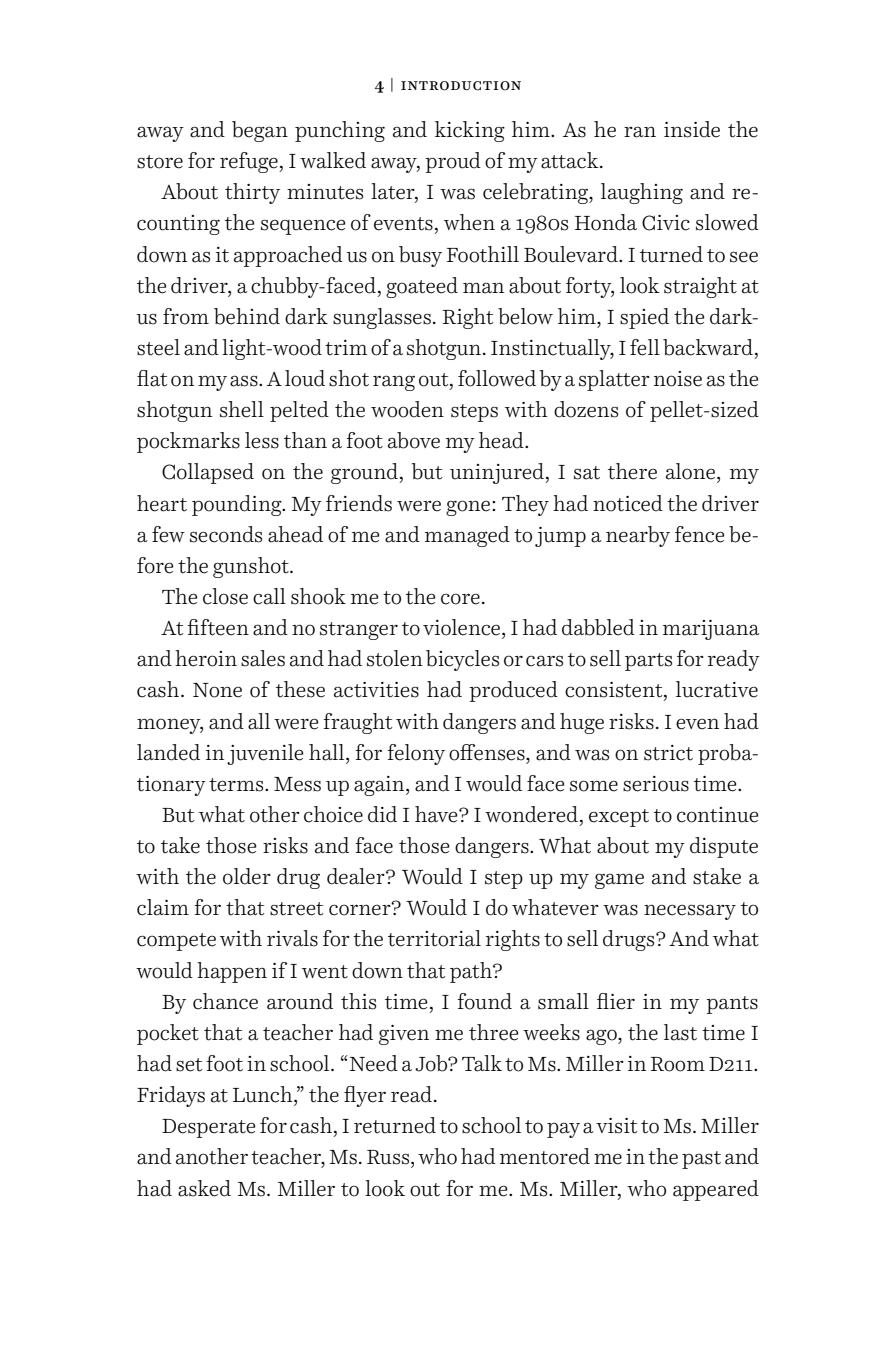 This page has height=1345, width=896. What do you see at coordinates (247, 876) in the page?
I see `older` at bounding box center [247, 876].
